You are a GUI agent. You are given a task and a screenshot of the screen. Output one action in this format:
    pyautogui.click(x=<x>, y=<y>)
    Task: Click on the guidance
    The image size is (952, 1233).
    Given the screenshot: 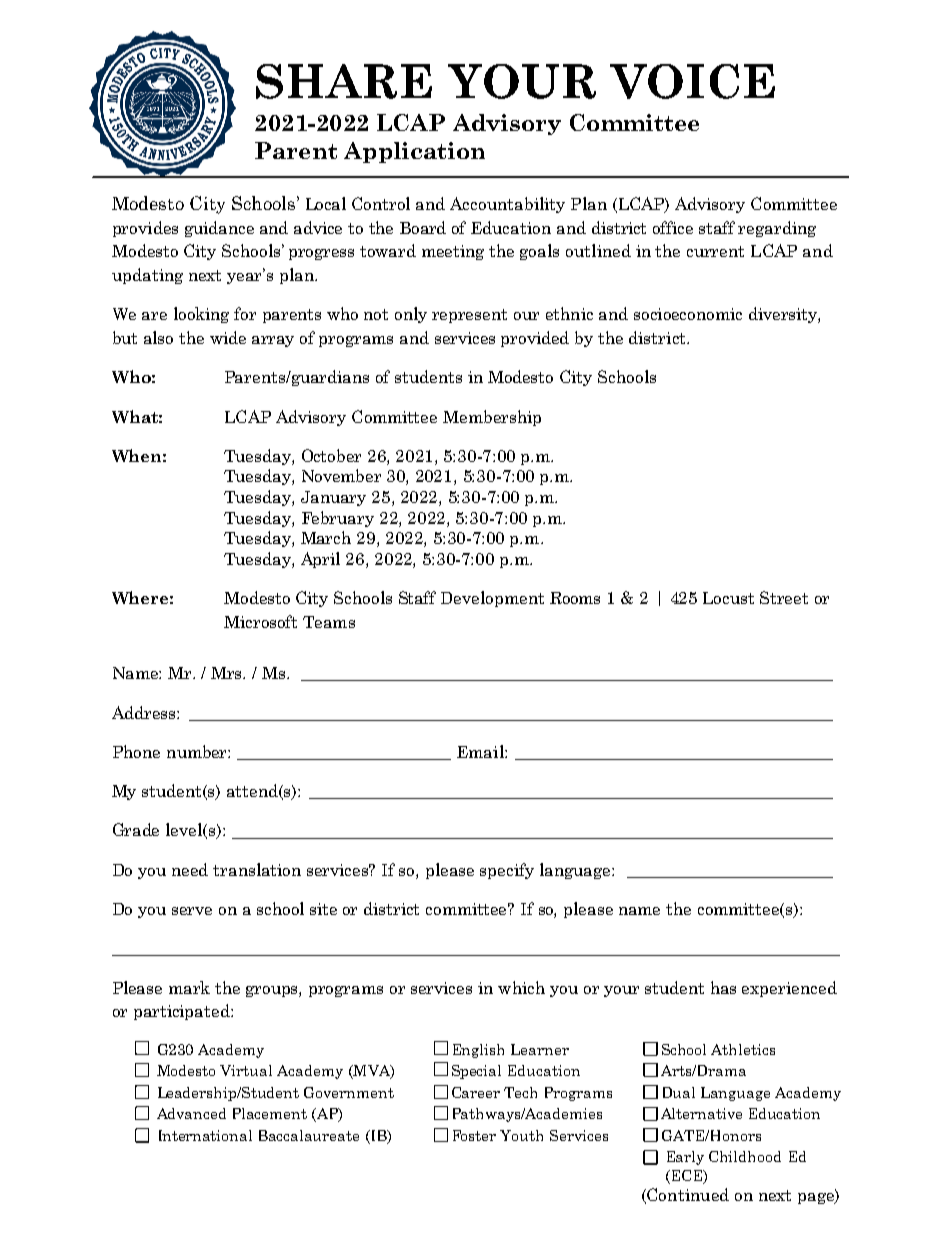 What is the action you would take?
    pyautogui.click(x=219, y=229)
